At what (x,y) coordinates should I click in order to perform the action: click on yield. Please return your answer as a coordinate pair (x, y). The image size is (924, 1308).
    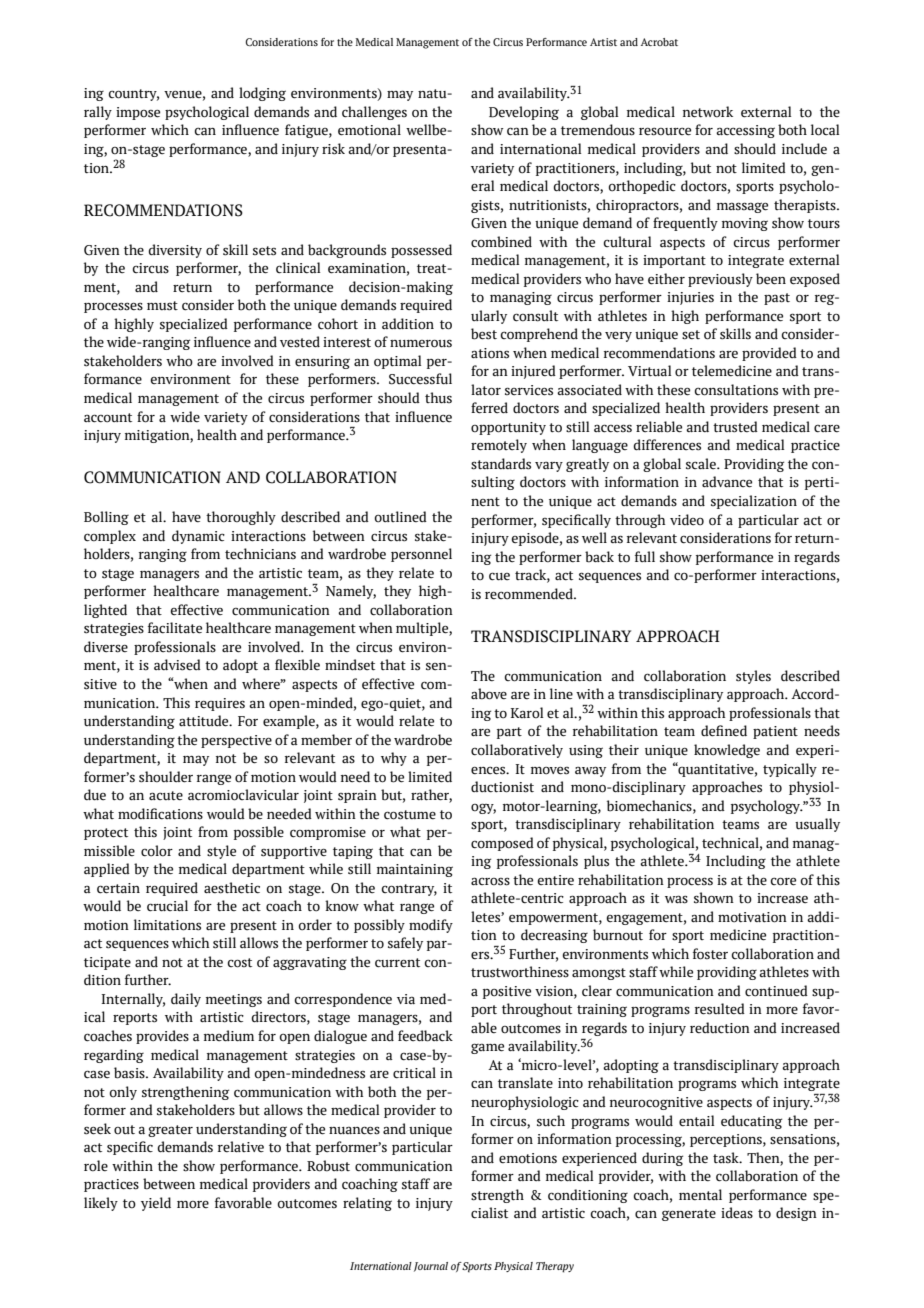
    Looking at the image, I should click on (156, 1204).
